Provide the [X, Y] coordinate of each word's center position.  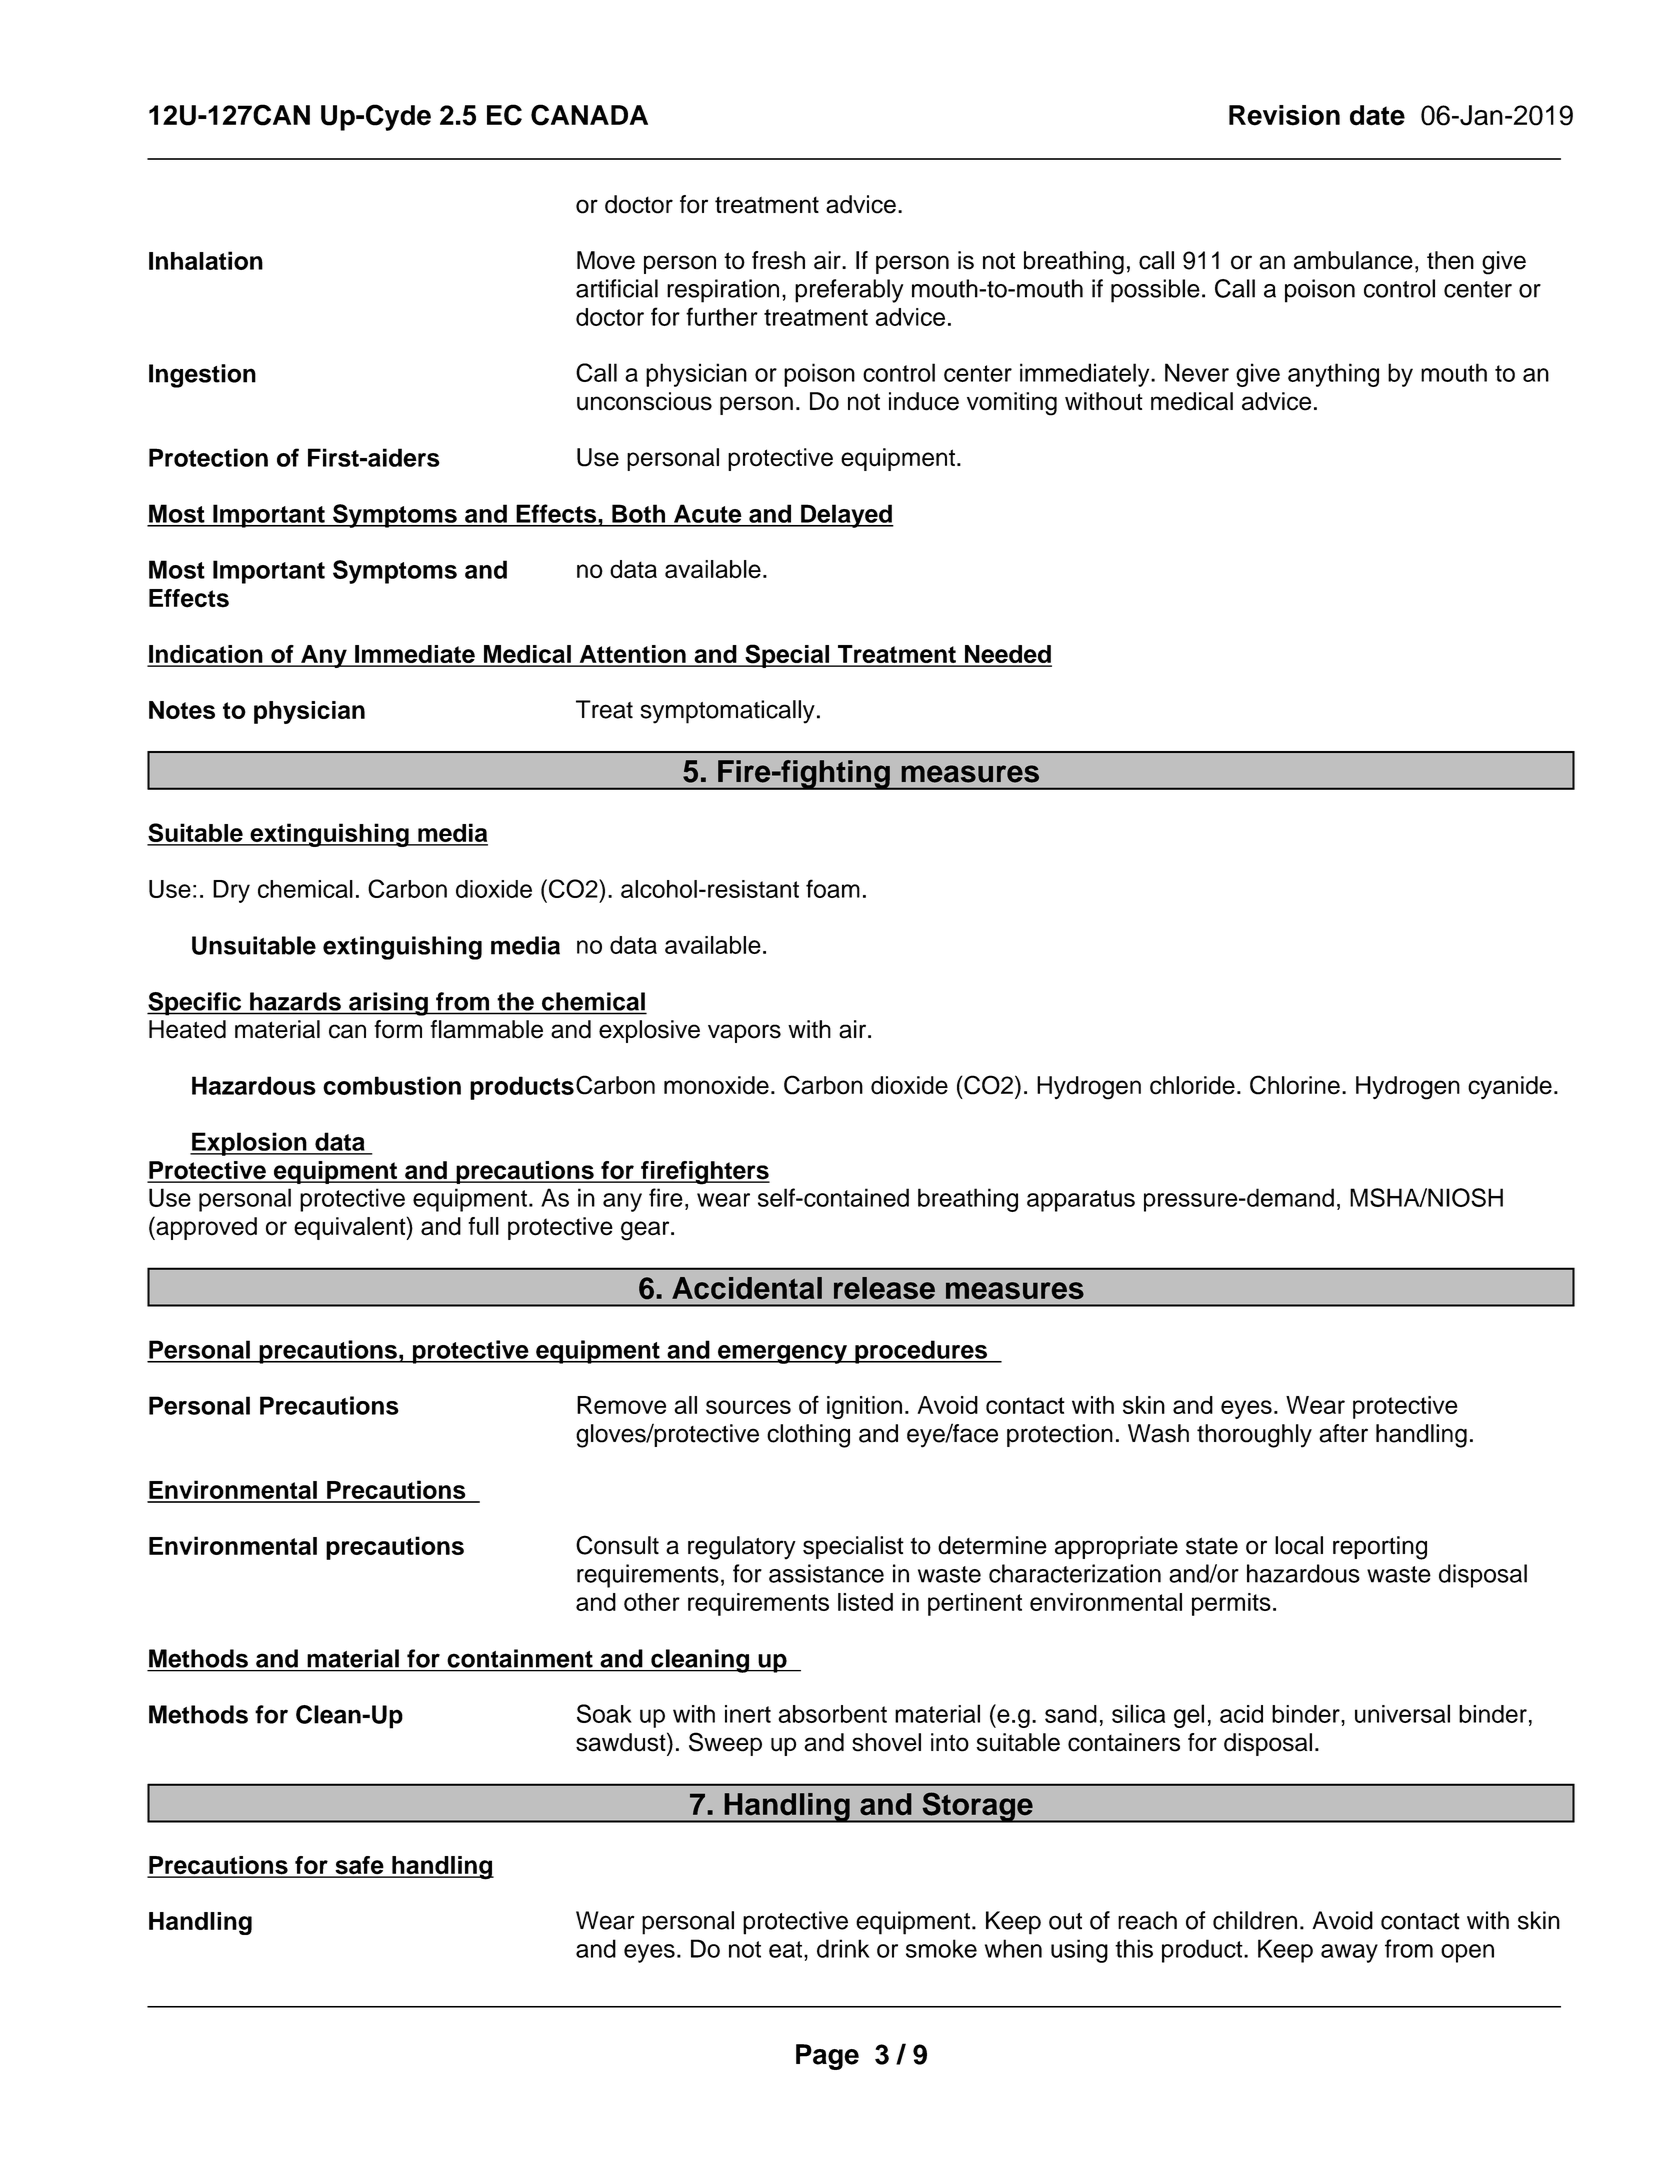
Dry [231, 891]
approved [205, 1228]
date [1377, 115]
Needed [1007, 655]
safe [359, 1866]
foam [833, 888]
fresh [778, 260]
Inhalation [206, 260]
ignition [864, 1407]
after [1343, 1433]
